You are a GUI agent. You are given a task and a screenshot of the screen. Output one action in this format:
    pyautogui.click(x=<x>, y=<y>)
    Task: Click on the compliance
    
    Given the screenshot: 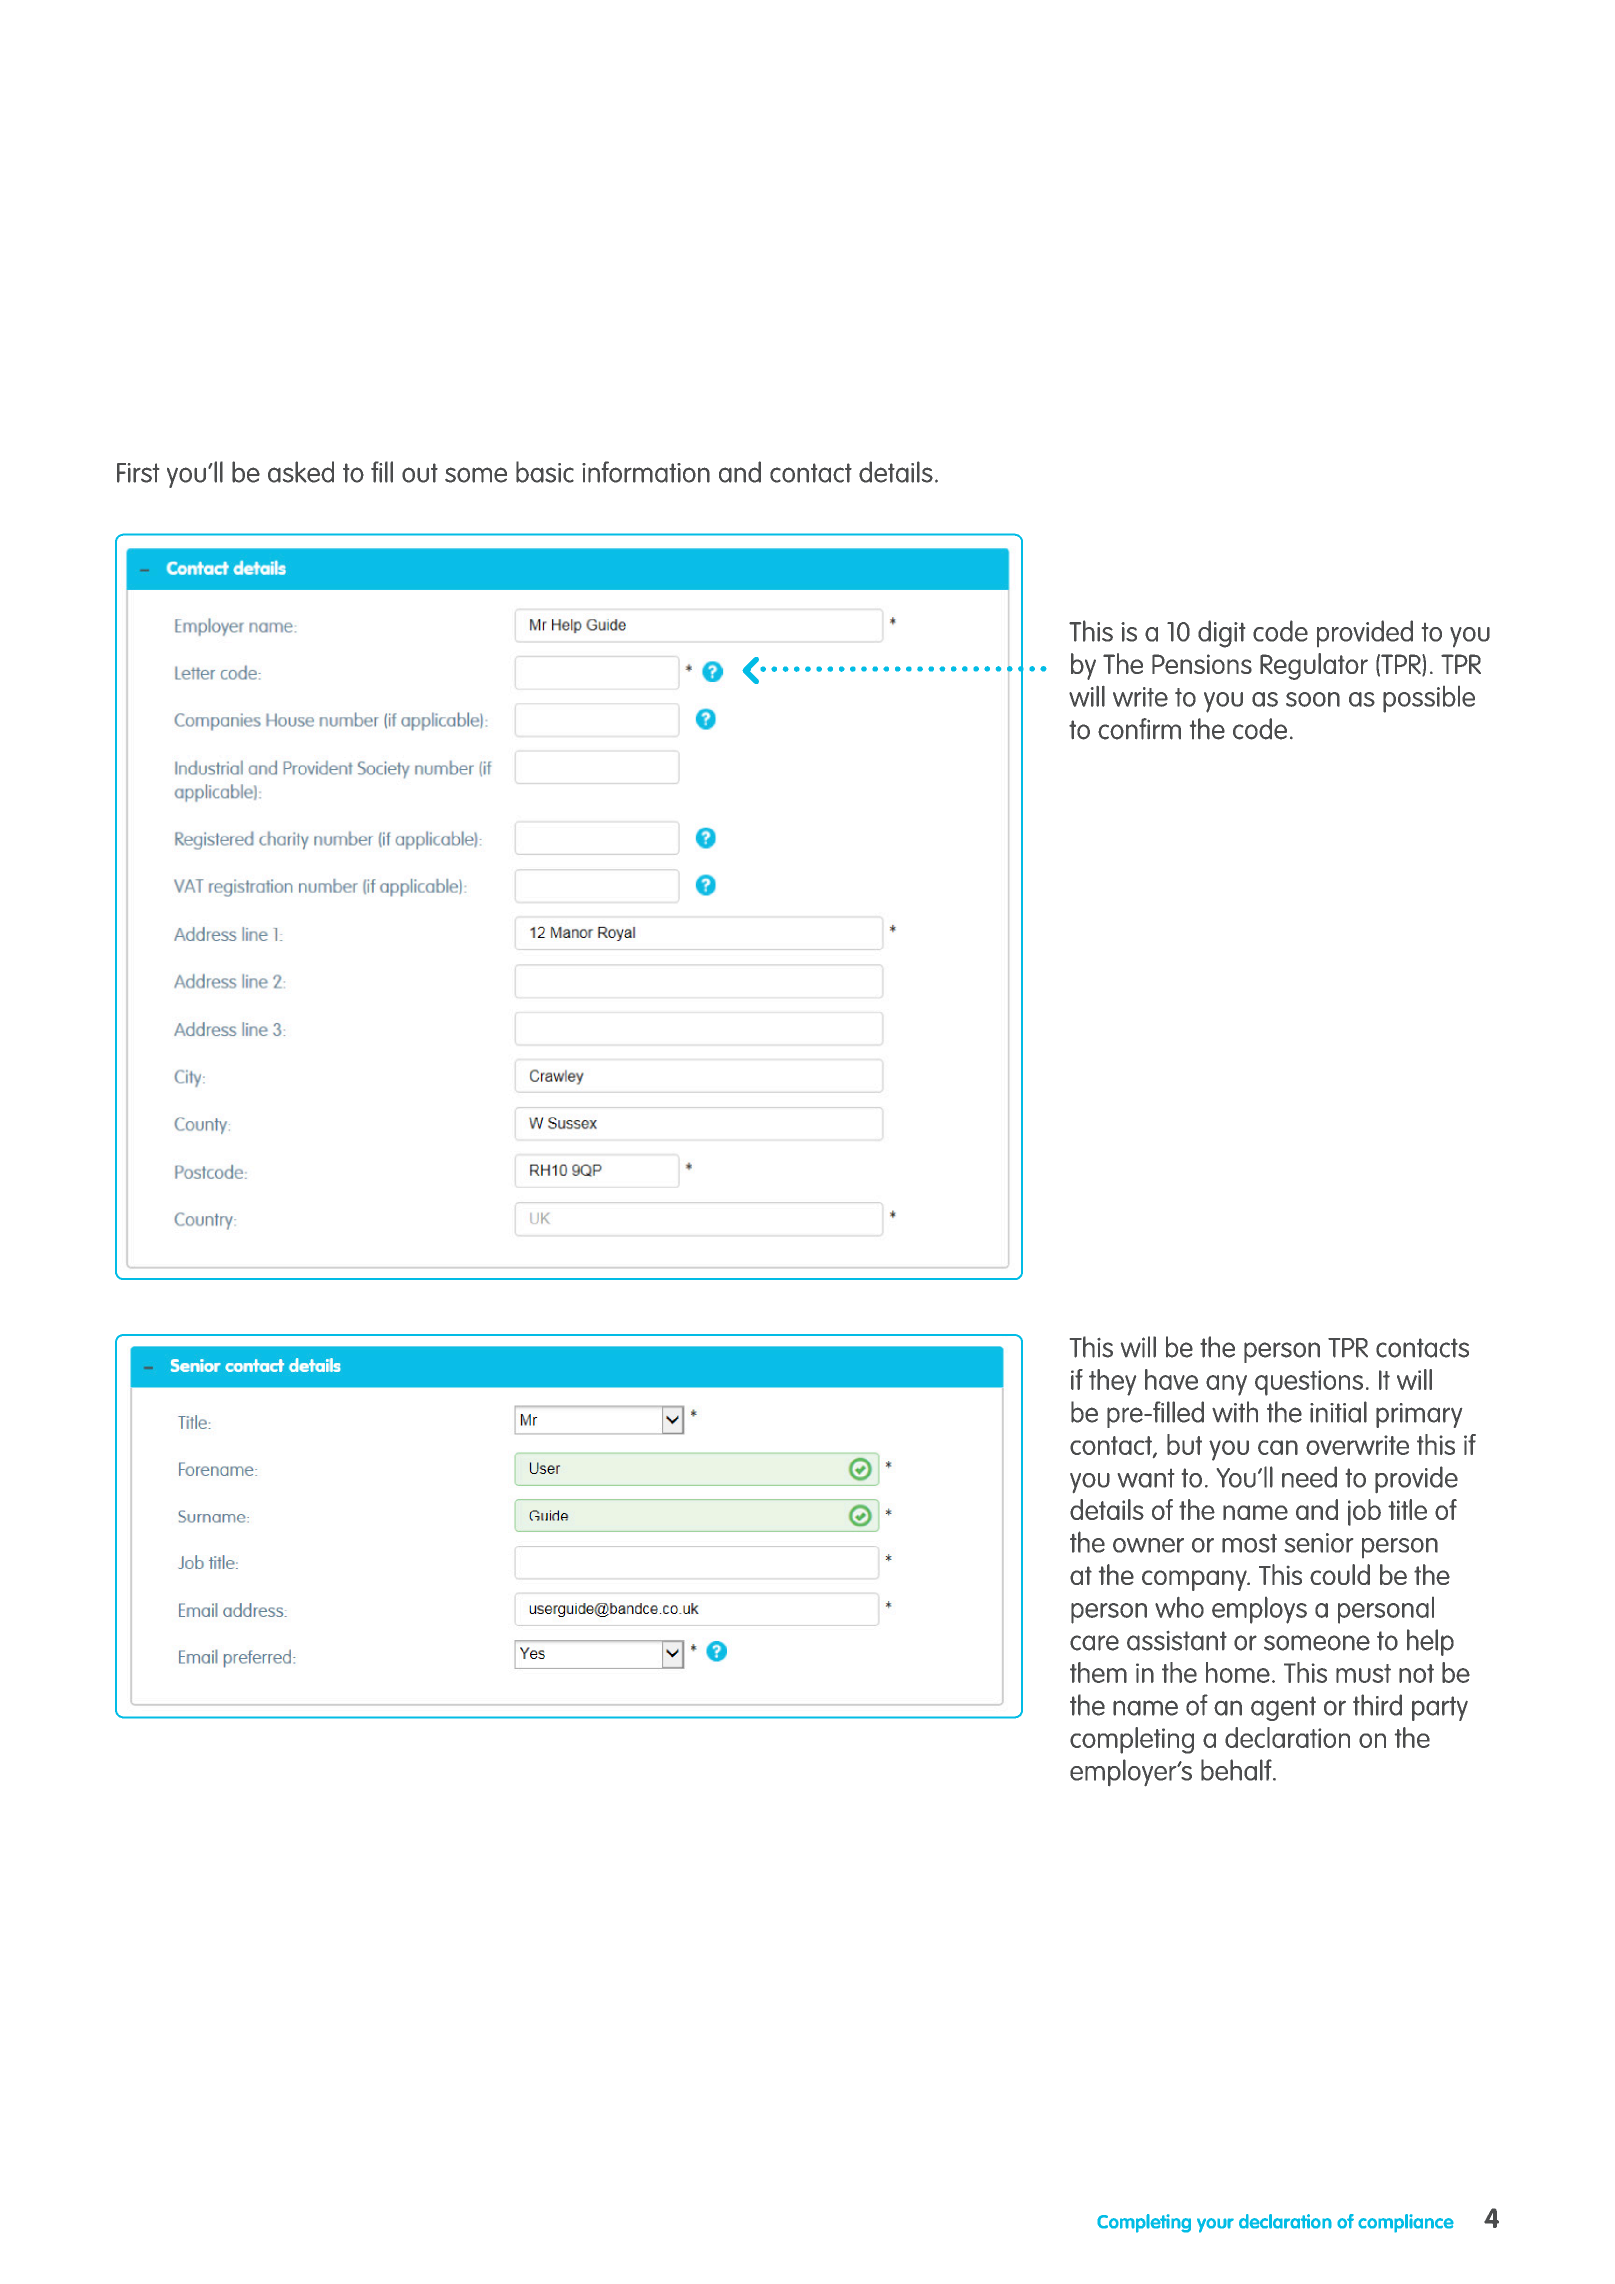 What is the action you would take?
    pyautogui.click(x=1406, y=2223)
